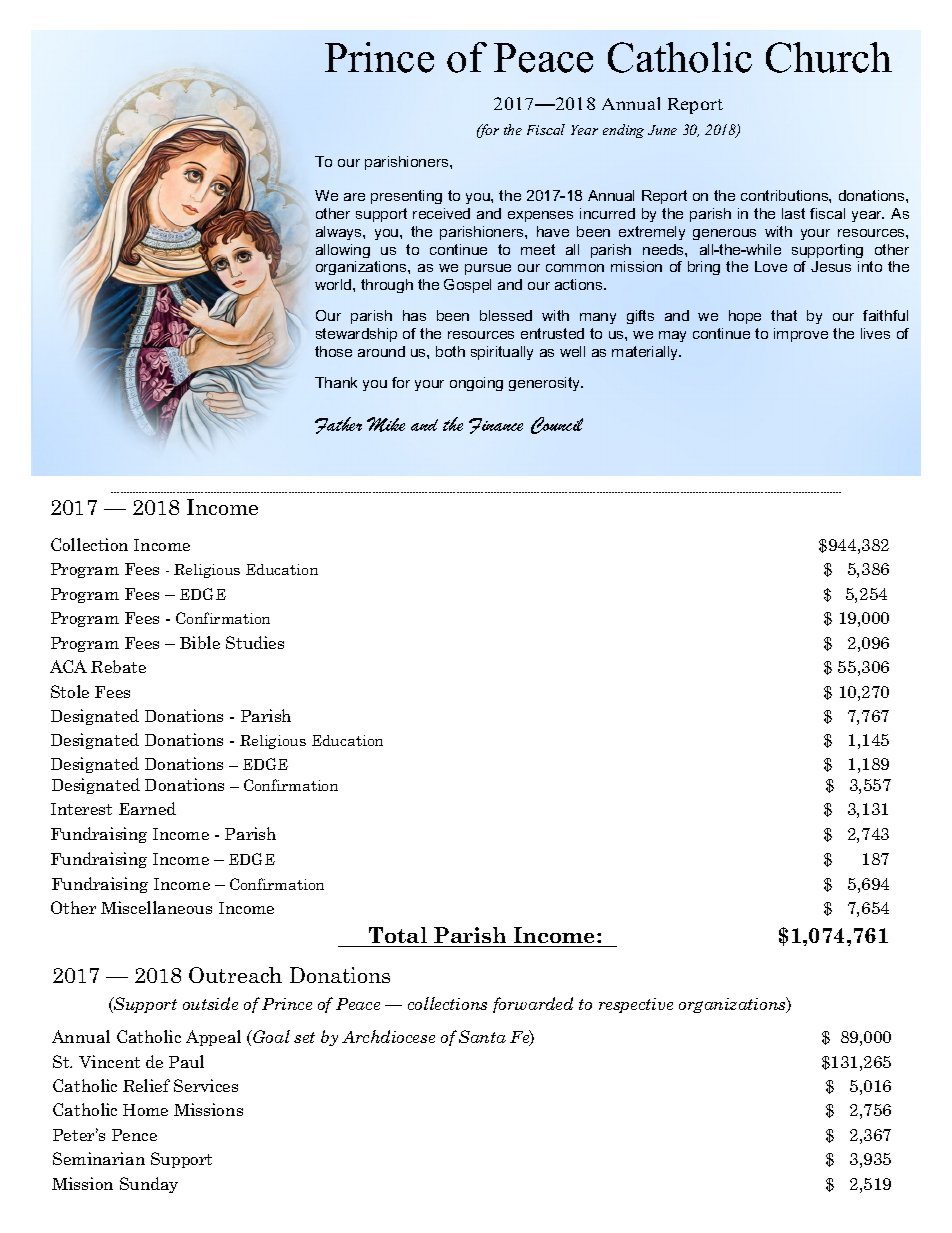 This document has width=952, height=1233. What do you see at coordinates (482, 1036) in the document?
I see `Santa` at bounding box center [482, 1036].
